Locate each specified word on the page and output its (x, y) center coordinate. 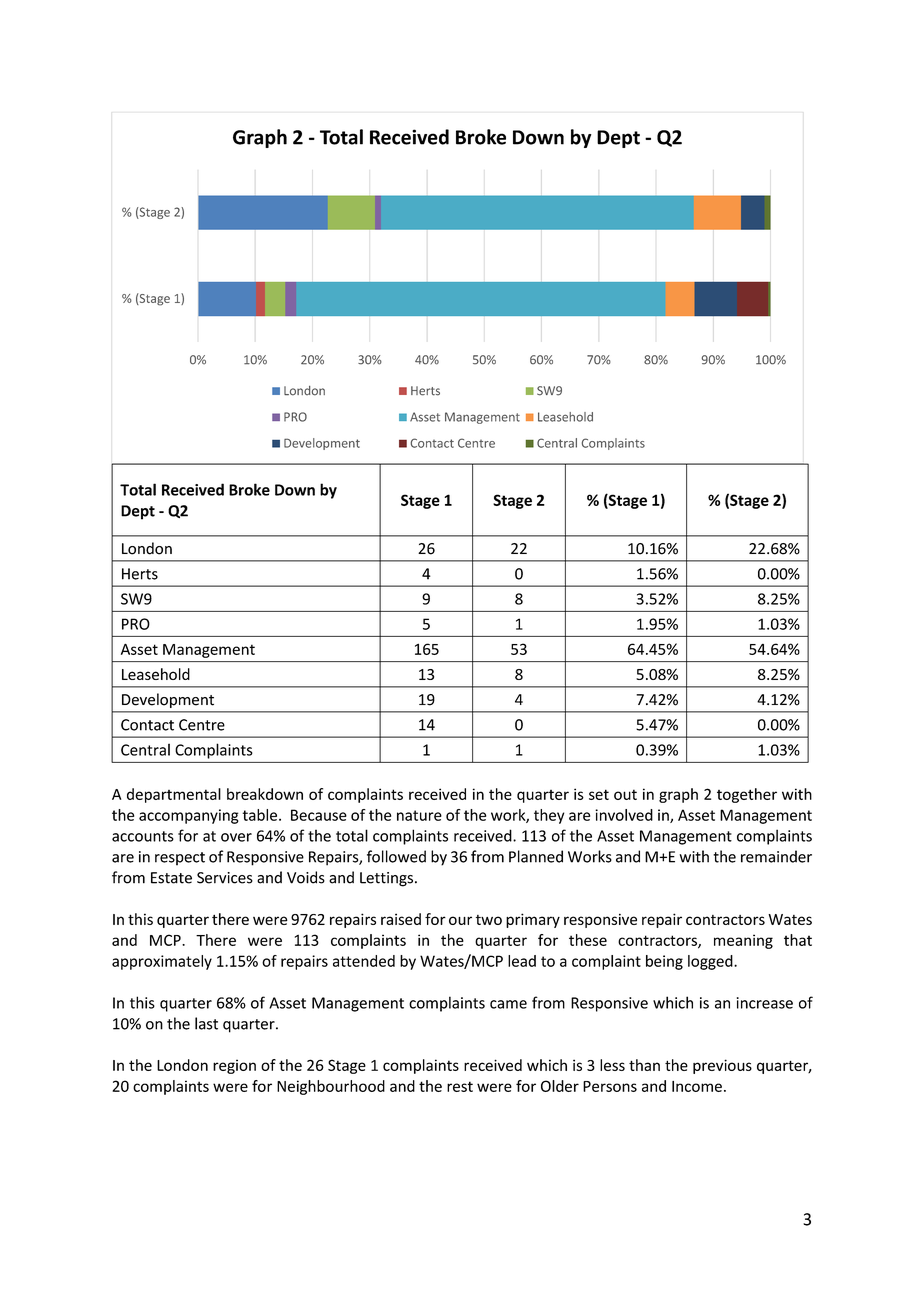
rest (460, 1086)
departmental (174, 795)
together (747, 795)
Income (697, 1086)
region (234, 1066)
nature (419, 815)
